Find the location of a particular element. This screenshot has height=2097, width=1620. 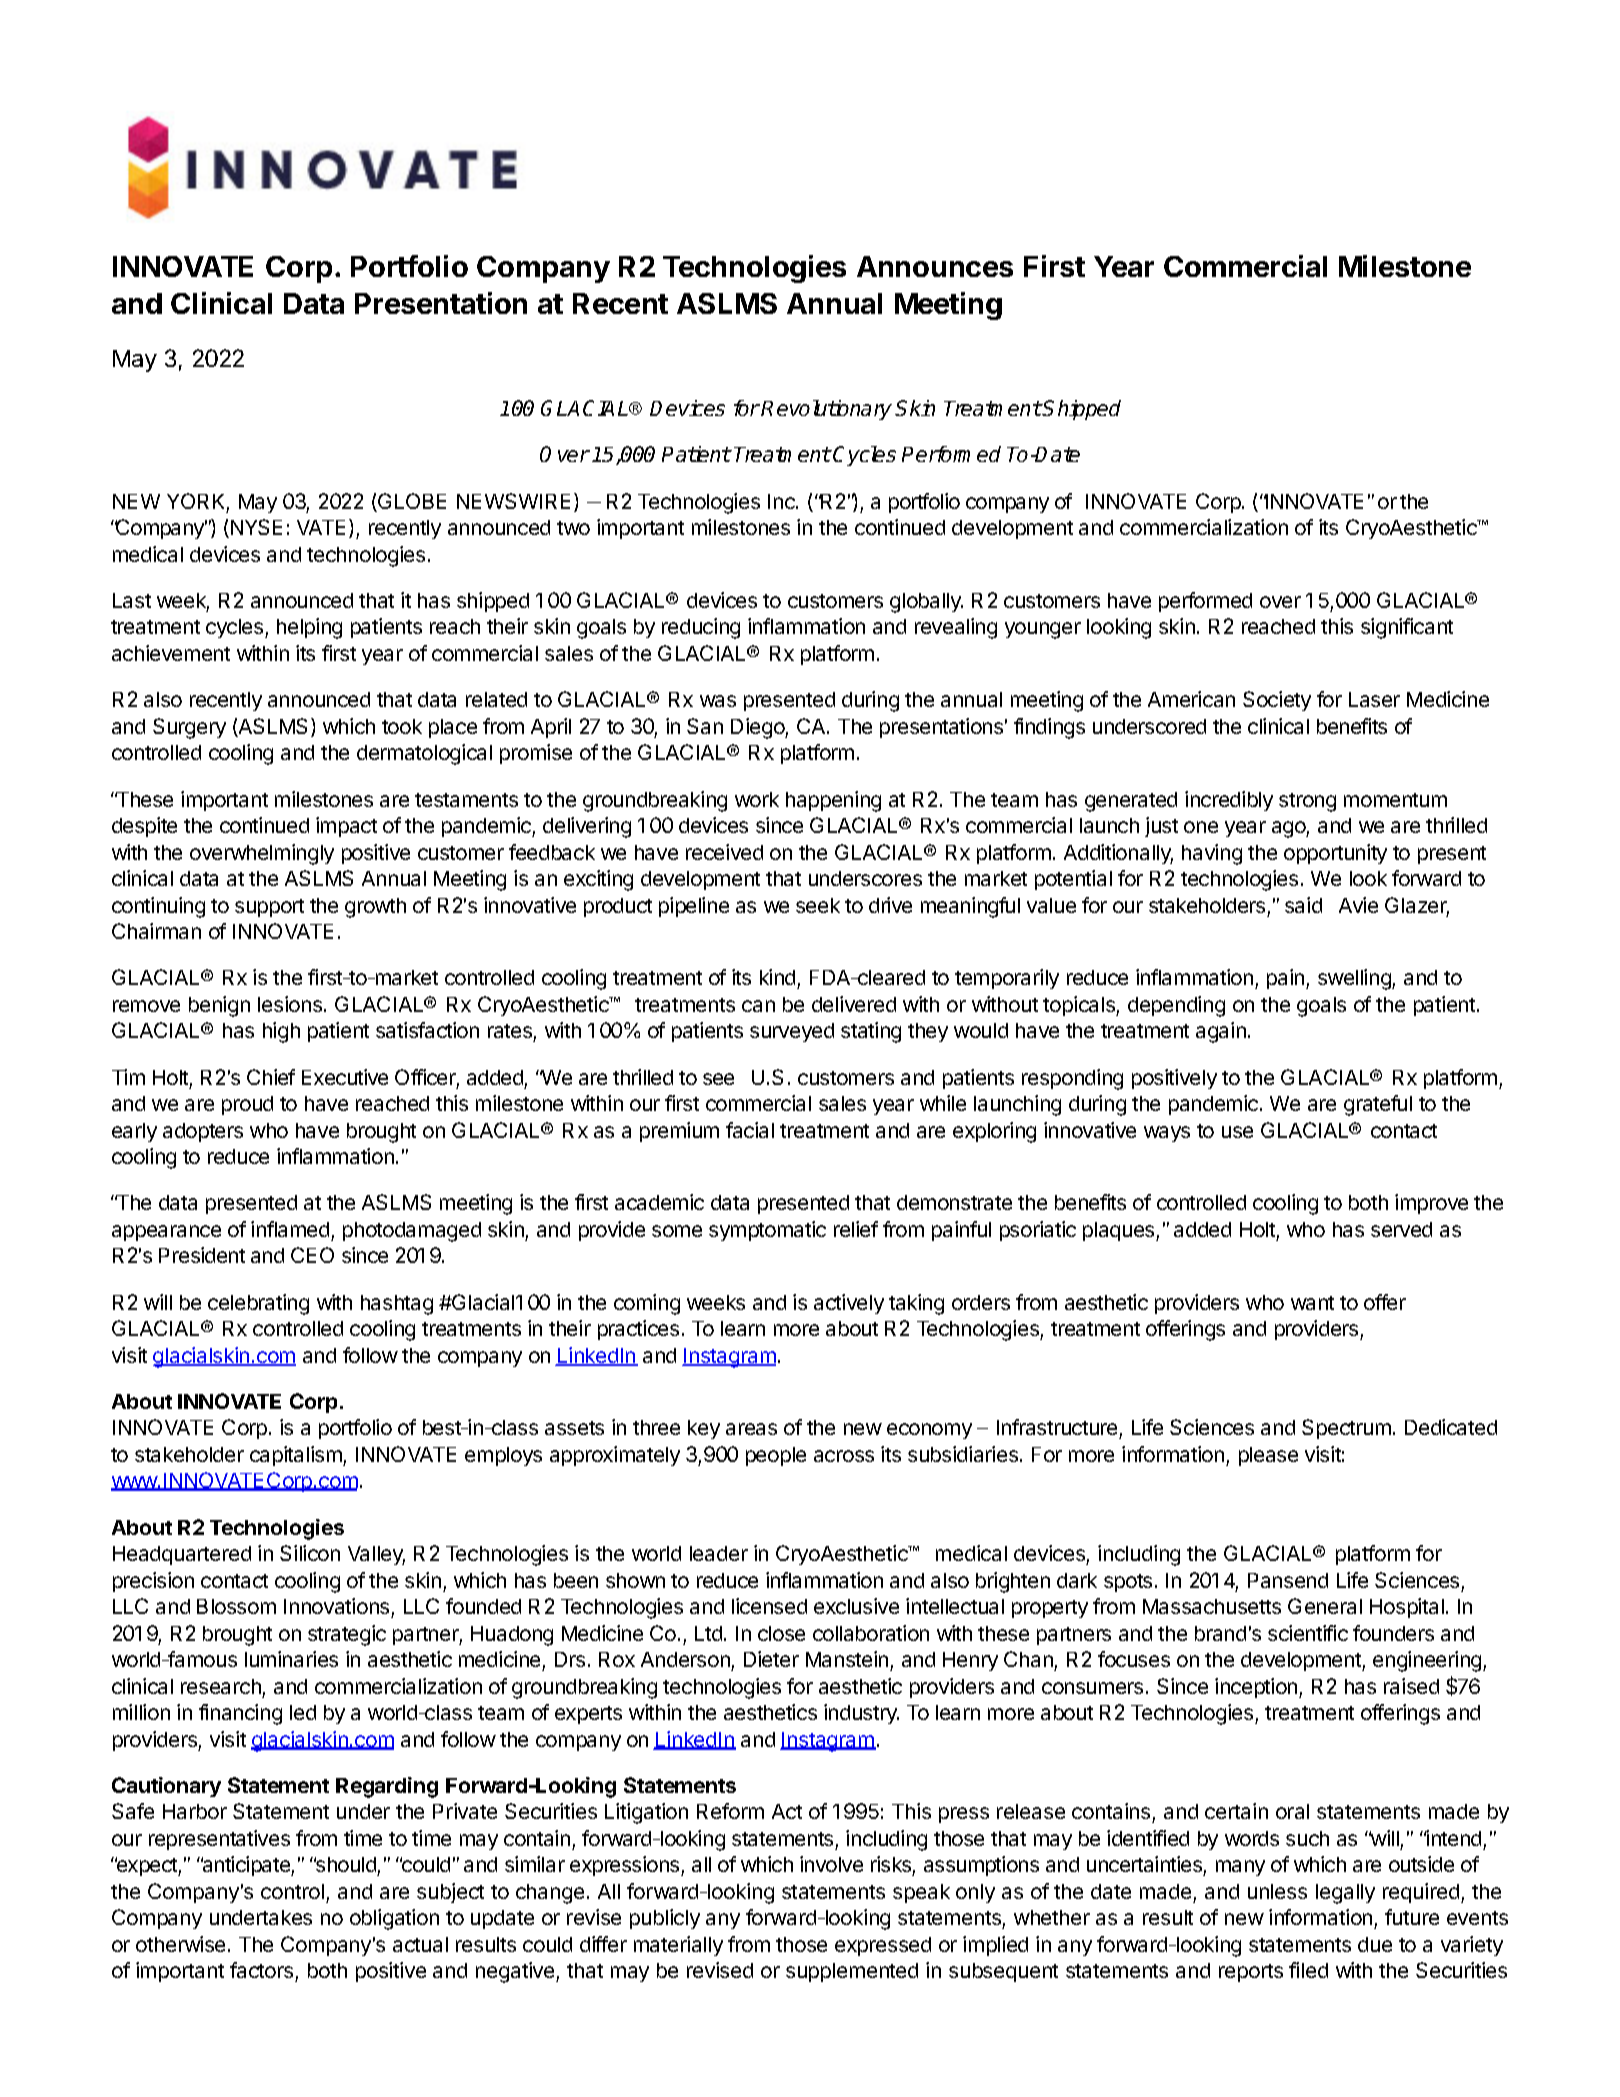

Revolutionary is located at coordinates (826, 410).
